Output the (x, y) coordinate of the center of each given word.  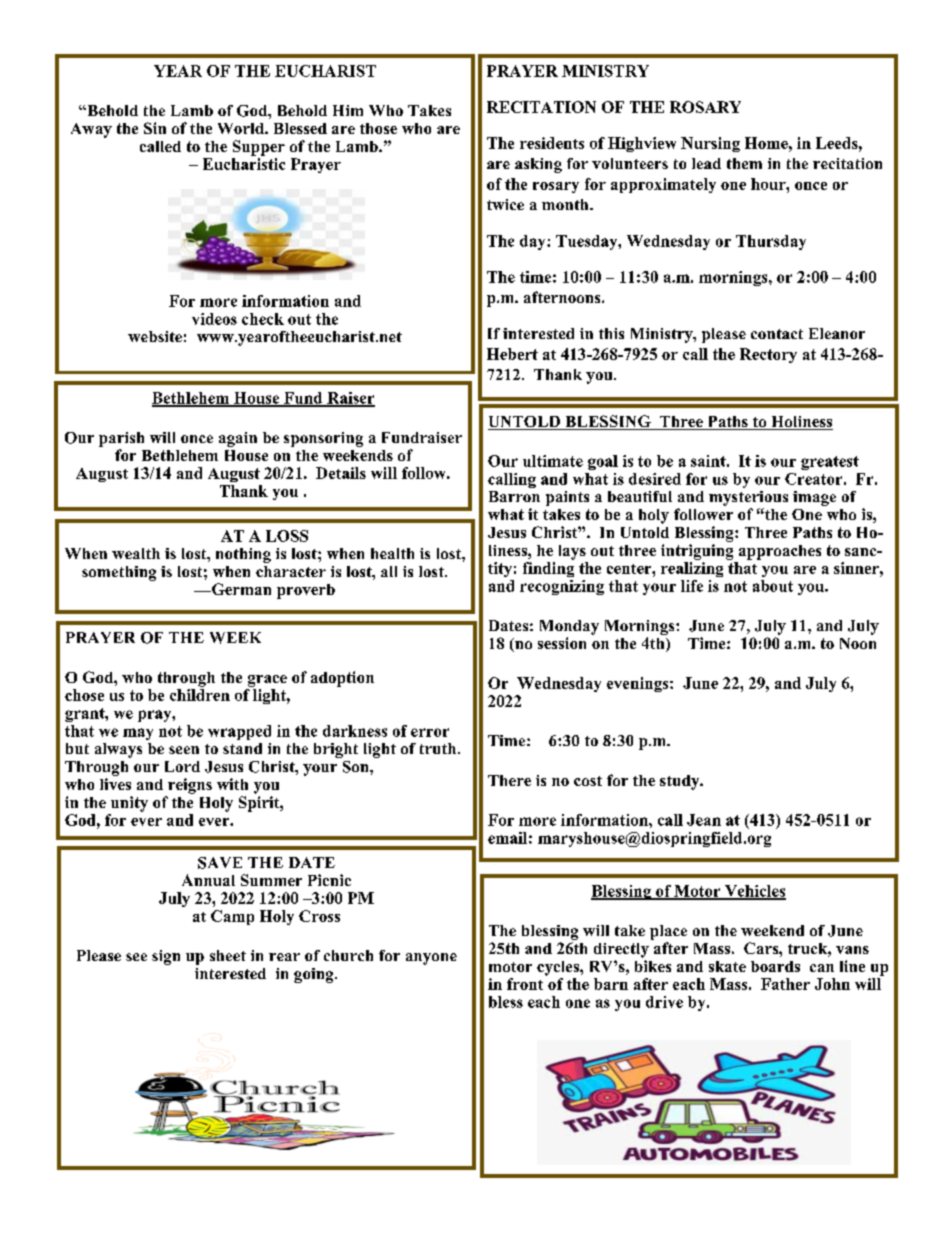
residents (552, 143)
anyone (431, 959)
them (744, 163)
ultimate (553, 461)
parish (121, 439)
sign (166, 957)
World (242, 128)
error (430, 732)
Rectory (768, 355)
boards (775, 966)
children (200, 695)
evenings (639, 684)
